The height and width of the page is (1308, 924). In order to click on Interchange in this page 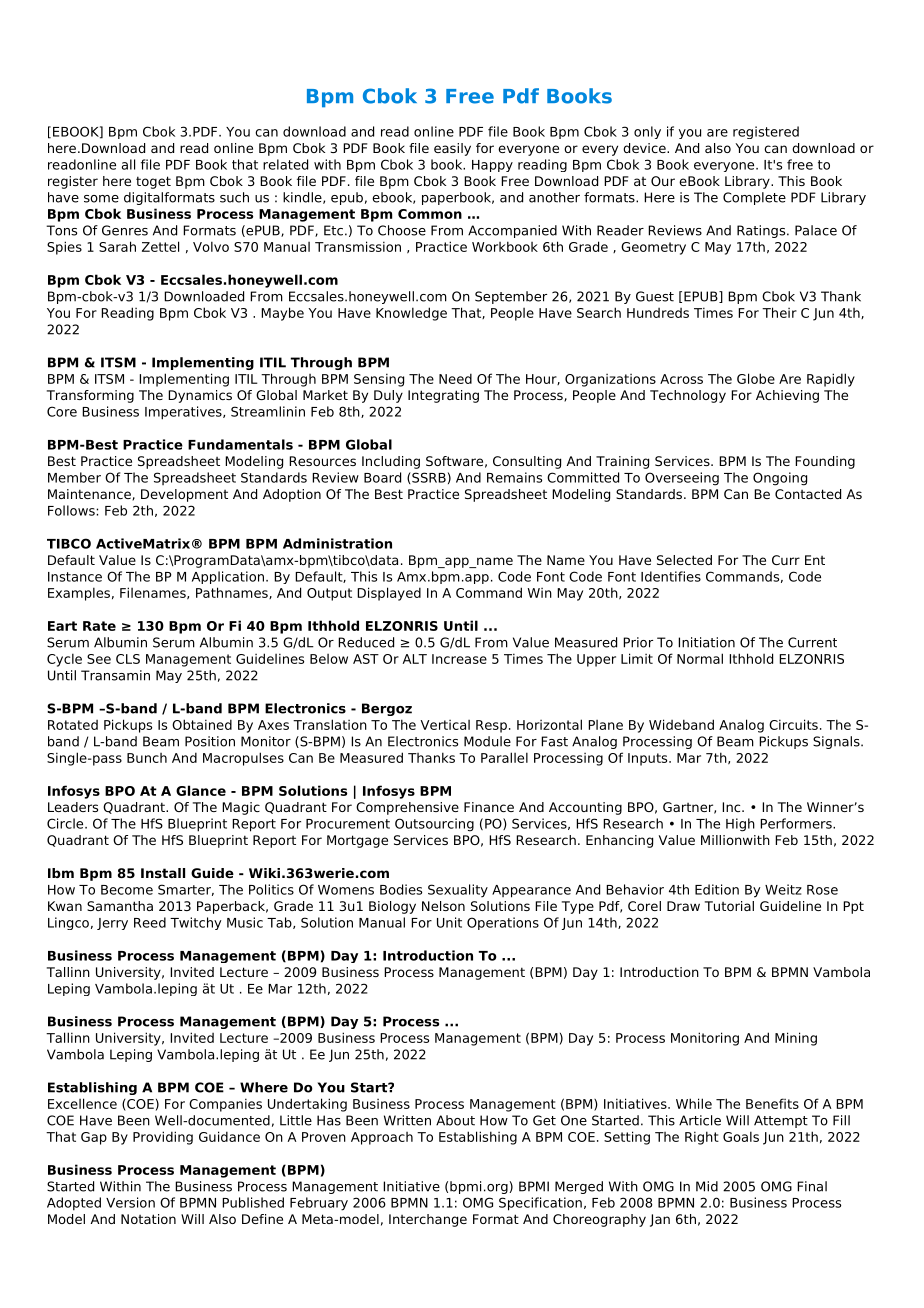, I will do `click(428, 1220)`.
